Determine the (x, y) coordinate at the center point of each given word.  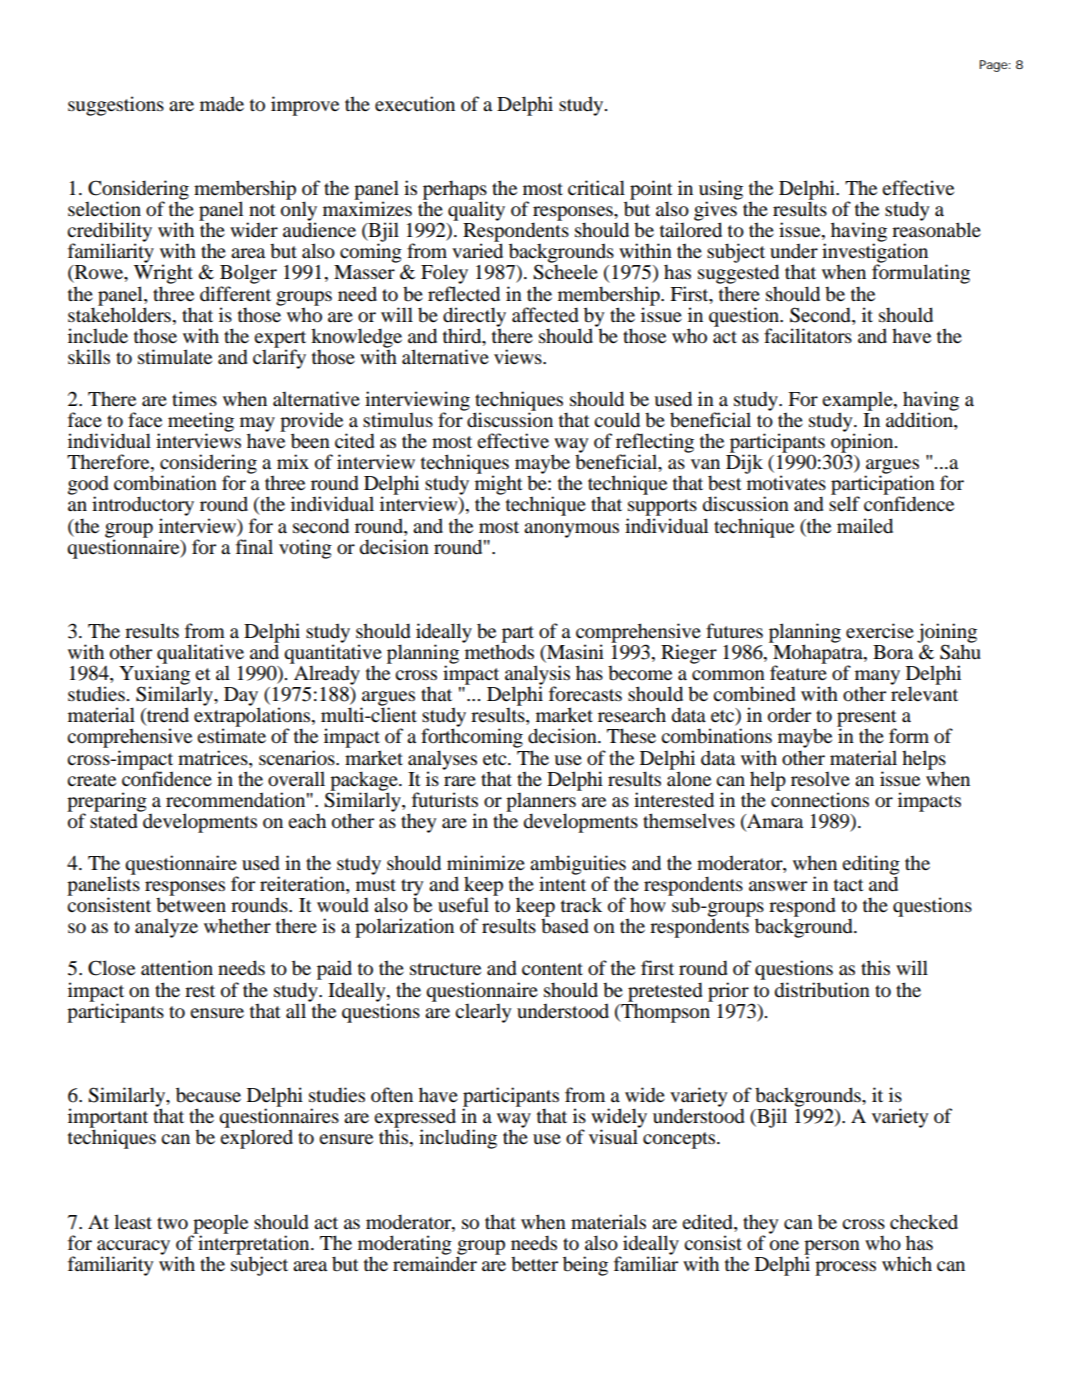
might (499, 485)
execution (415, 104)
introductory (143, 507)
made (222, 104)
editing (871, 866)
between (191, 904)
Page (994, 66)
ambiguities (578, 866)
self (844, 504)
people (219, 1225)
